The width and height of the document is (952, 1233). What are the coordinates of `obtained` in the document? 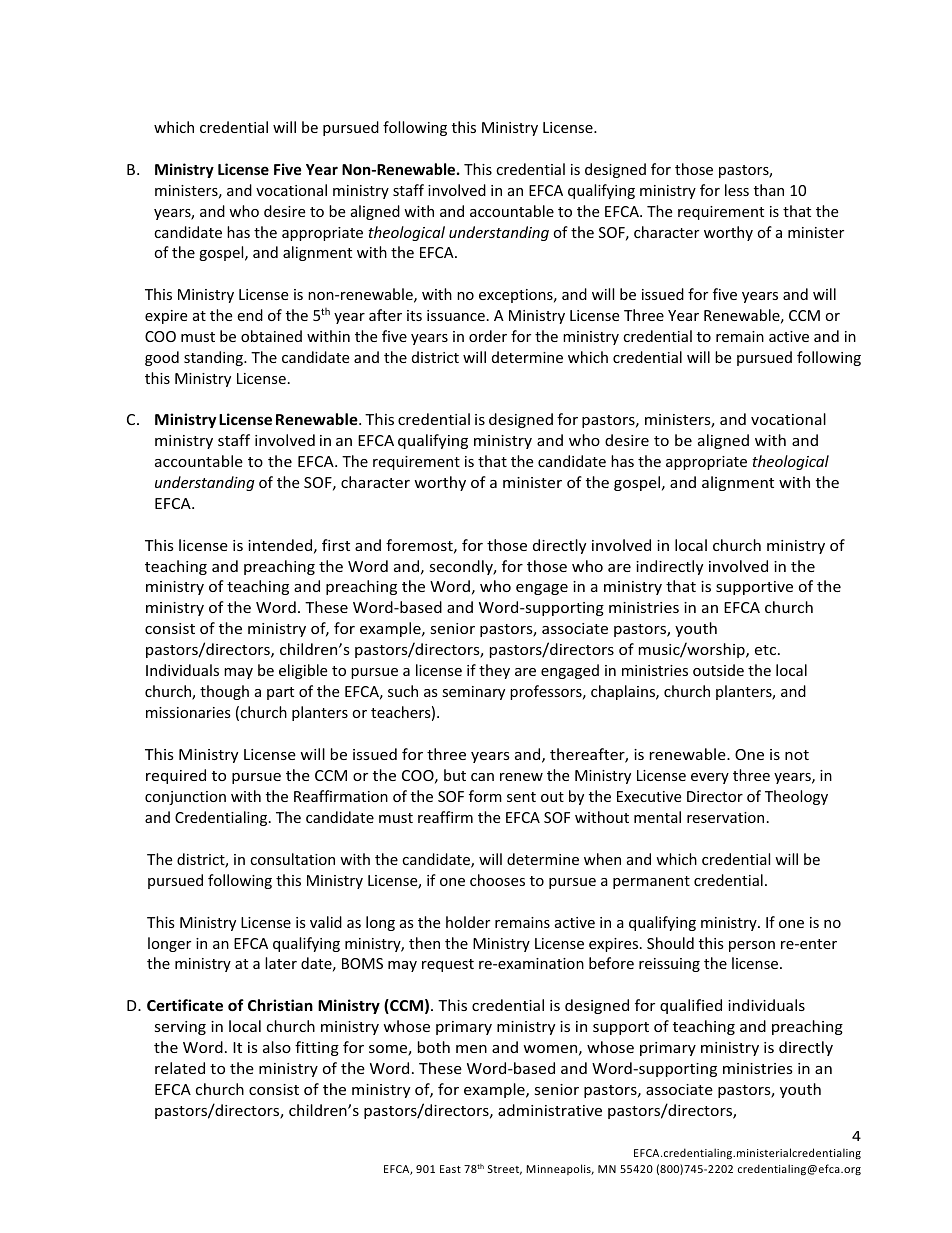 It's located at (271, 336).
